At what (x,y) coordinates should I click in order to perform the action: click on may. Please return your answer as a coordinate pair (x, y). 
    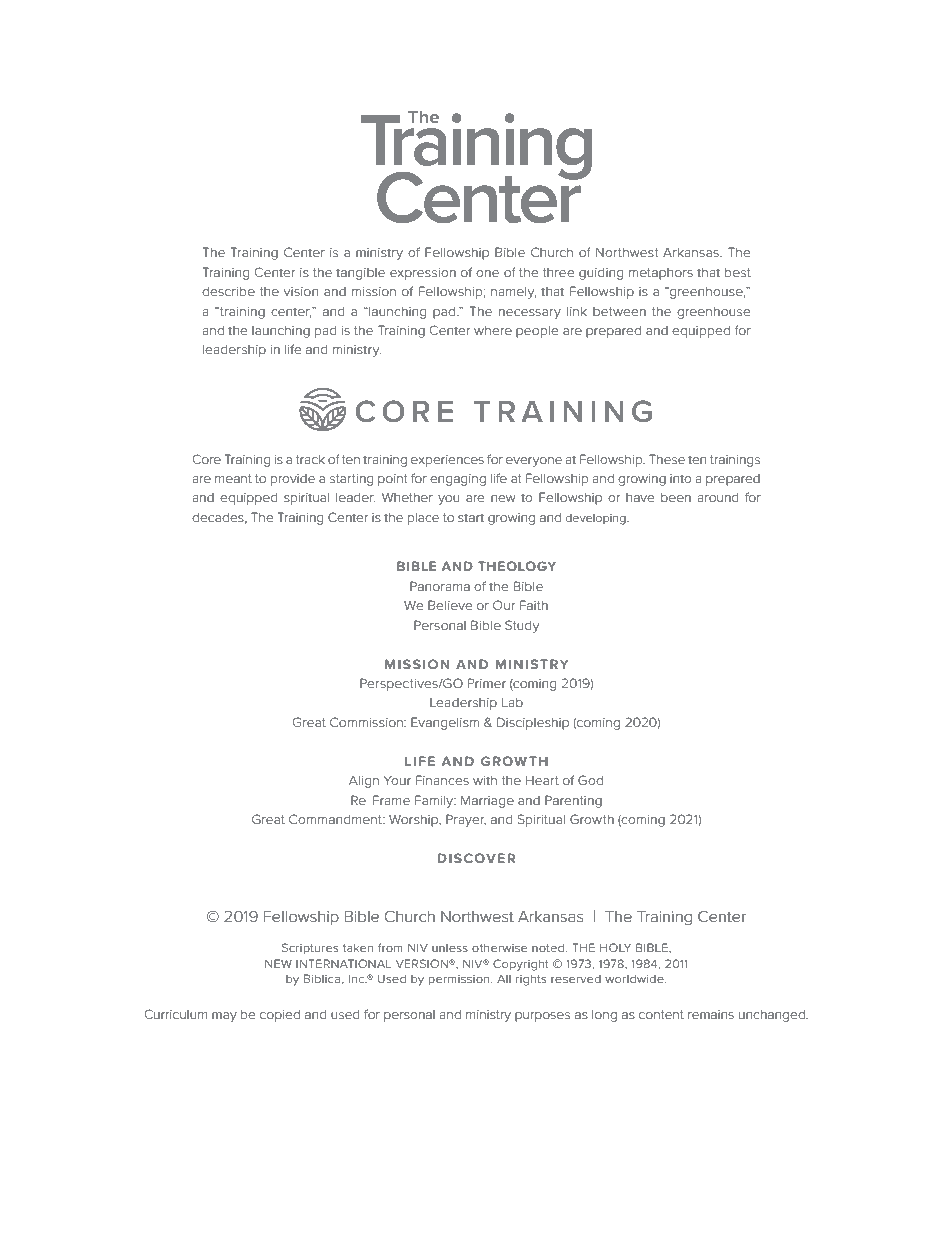
    Looking at the image, I should click on (224, 1017).
